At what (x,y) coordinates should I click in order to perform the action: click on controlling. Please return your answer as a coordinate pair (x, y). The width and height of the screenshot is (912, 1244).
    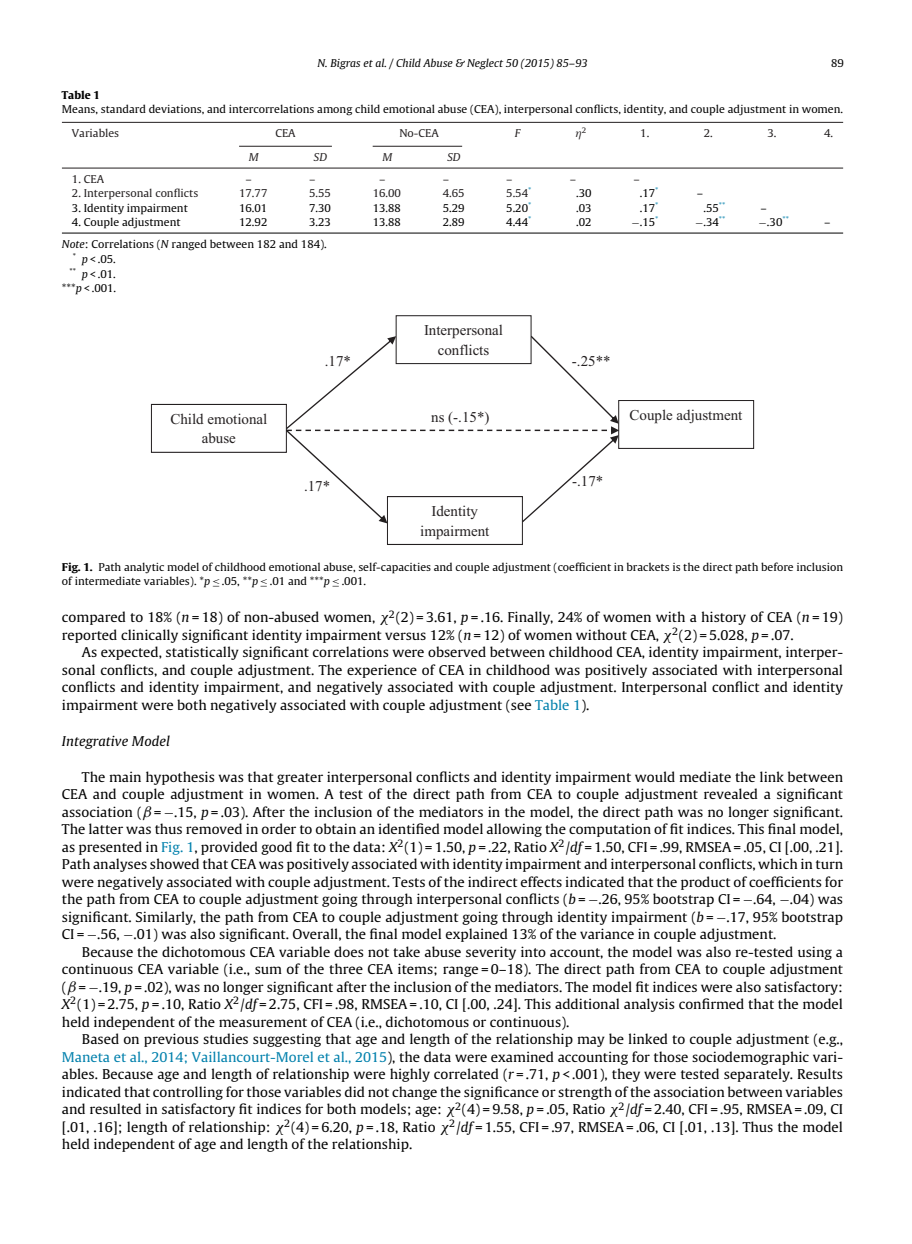
    Looking at the image, I should click on (188, 1093).
